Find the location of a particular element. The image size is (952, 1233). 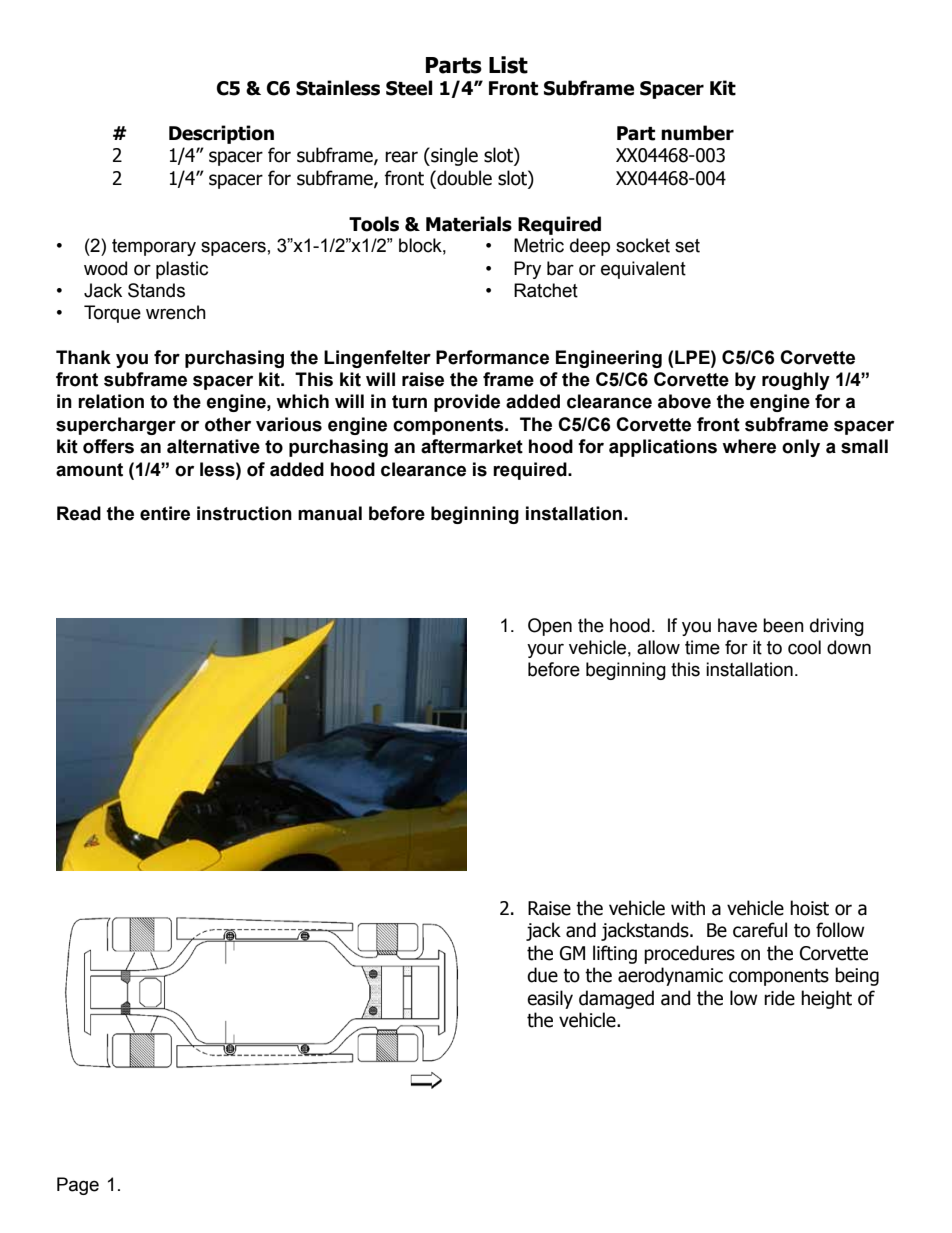

easily is located at coordinates (550, 999).
